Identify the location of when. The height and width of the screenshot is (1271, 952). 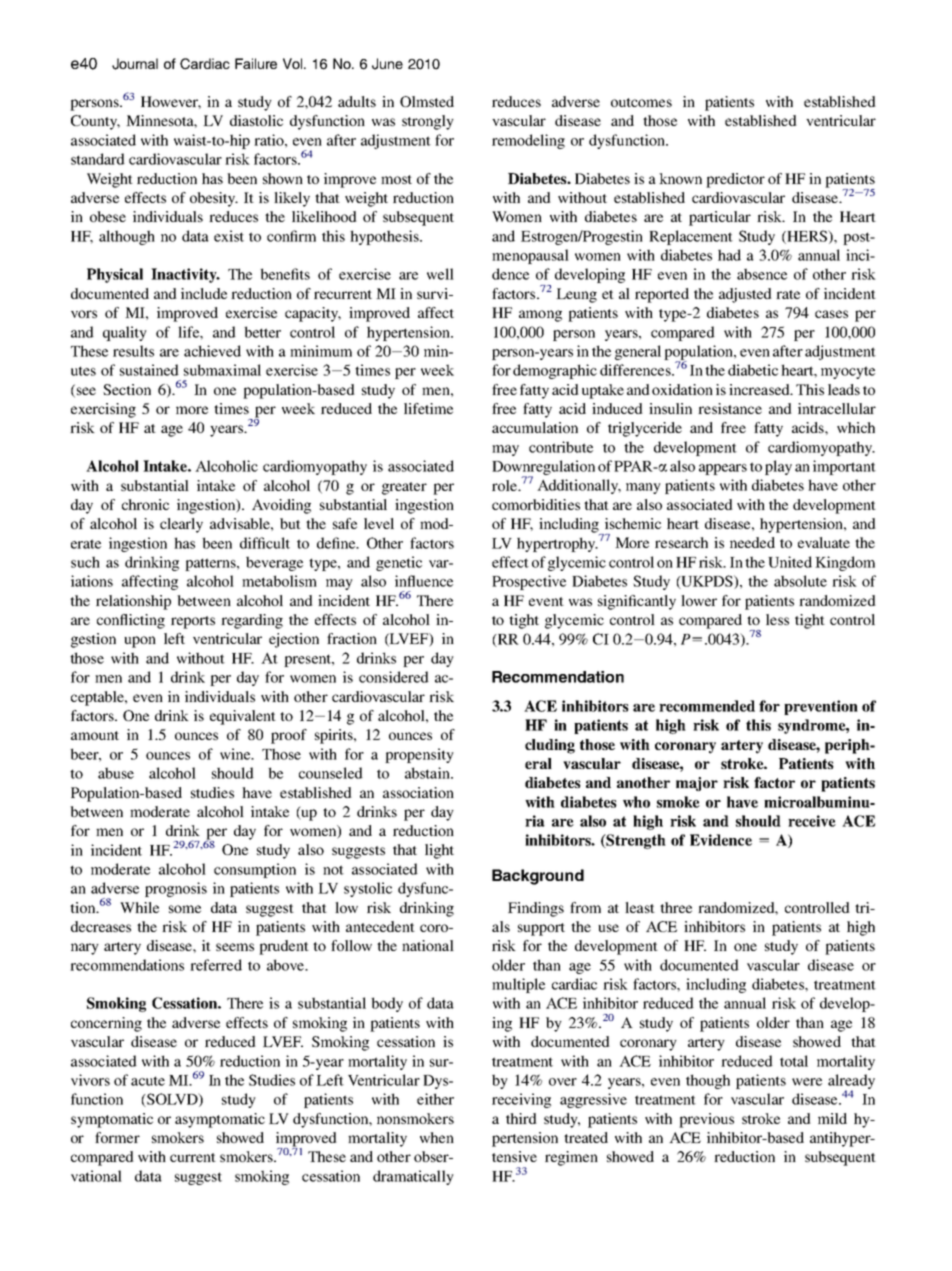
(437, 1137).
